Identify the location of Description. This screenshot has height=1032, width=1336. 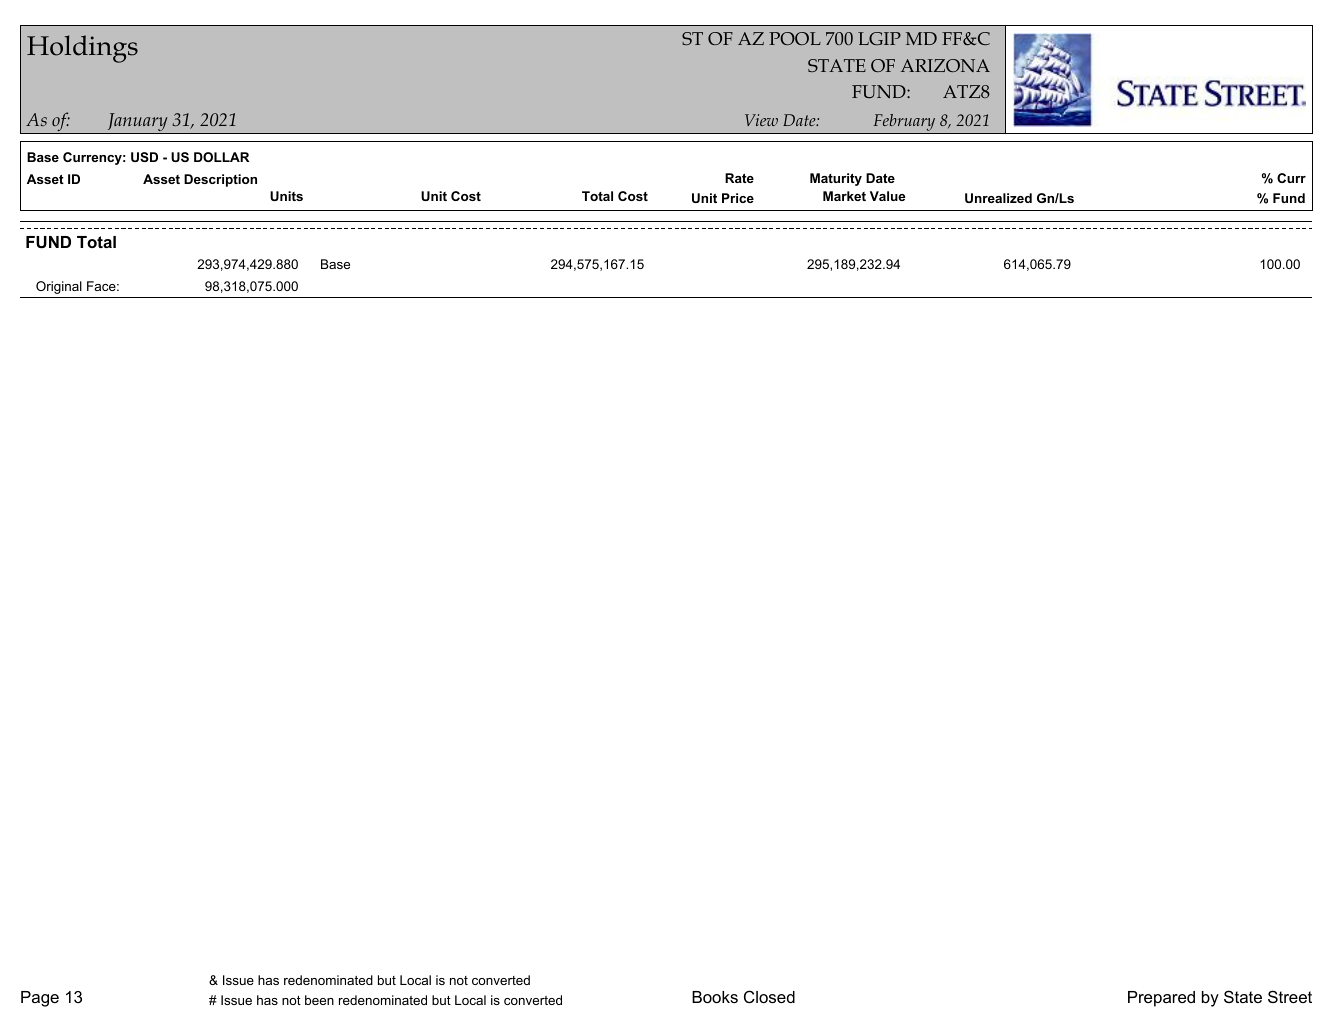
(220, 180).
